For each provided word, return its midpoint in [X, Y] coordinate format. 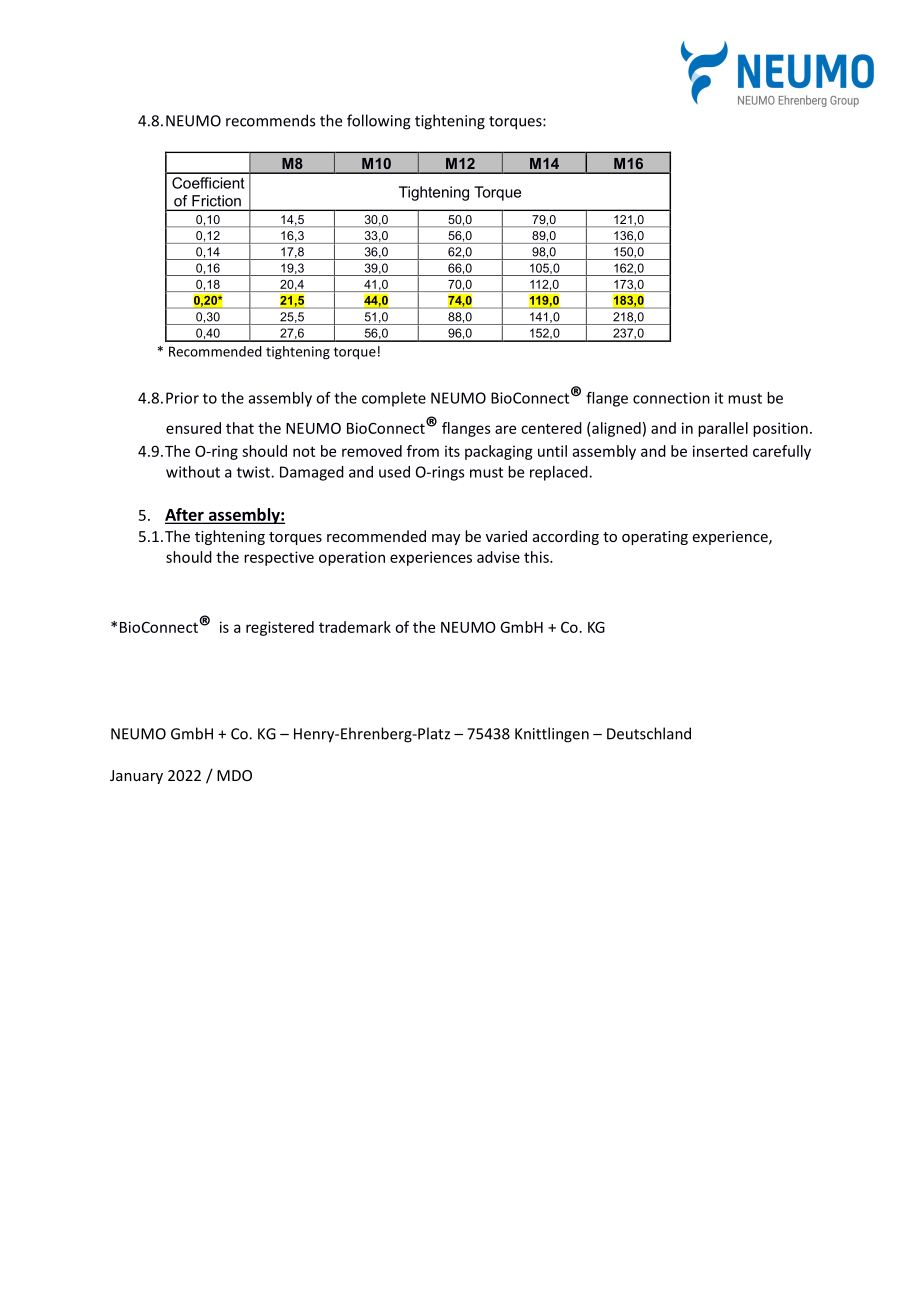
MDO [234, 775]
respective [279, 558]
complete [394, 399]
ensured [193, 428]
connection [671, 398]
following [379, 122]
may [446, 539]
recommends [270, 120]
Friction [216, 201]
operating [655, 538]
